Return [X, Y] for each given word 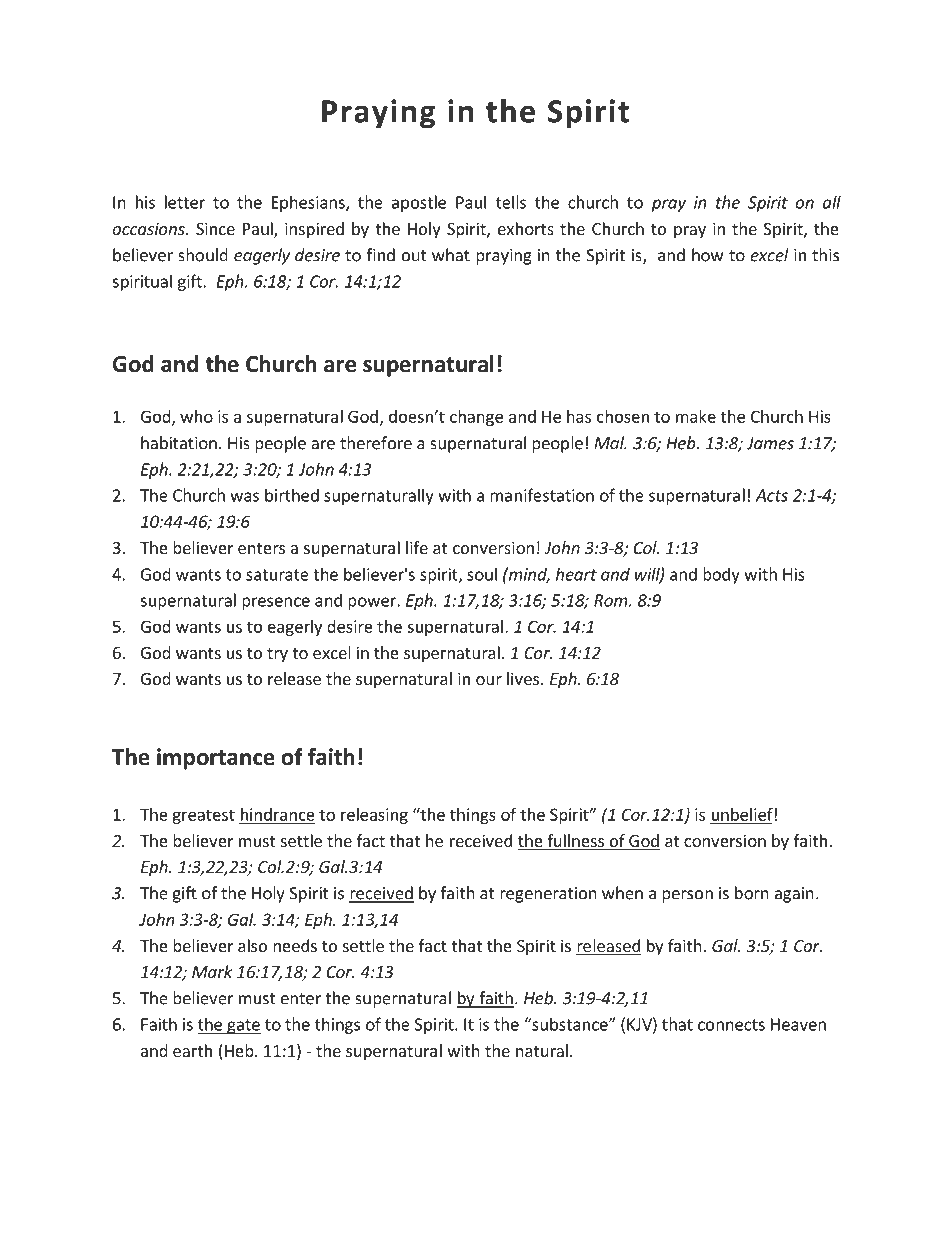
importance [216, 759]
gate [243, 1026]
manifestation [542, 495]
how [707, 255]
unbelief [743, 814]
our [489, 680]
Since [215, 228]
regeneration [548, 895]
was [244, 497]
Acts [771, 495]
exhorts [526, 228]
